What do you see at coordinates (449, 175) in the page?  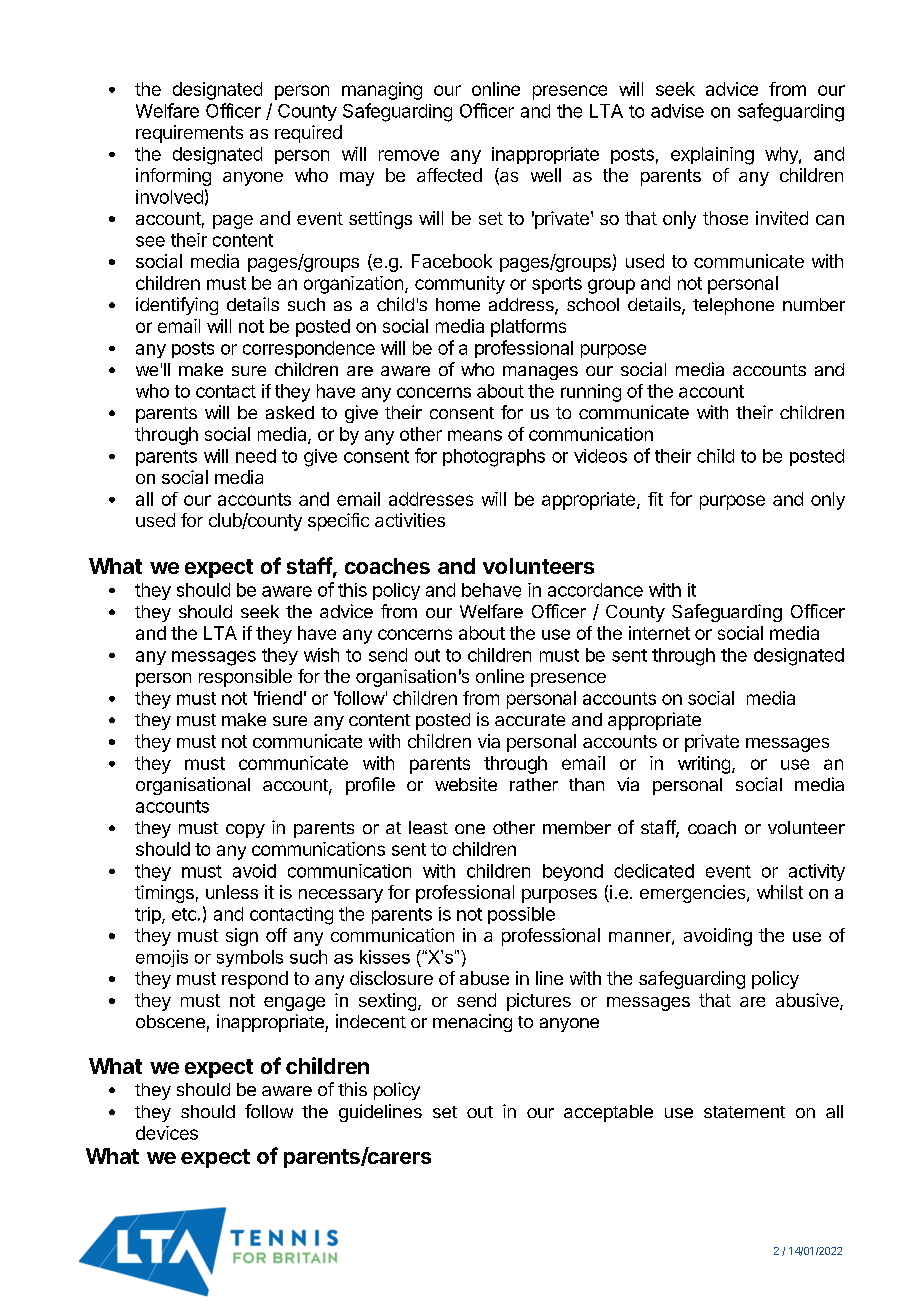 I see `affected` at bounding box center [449, 175].
